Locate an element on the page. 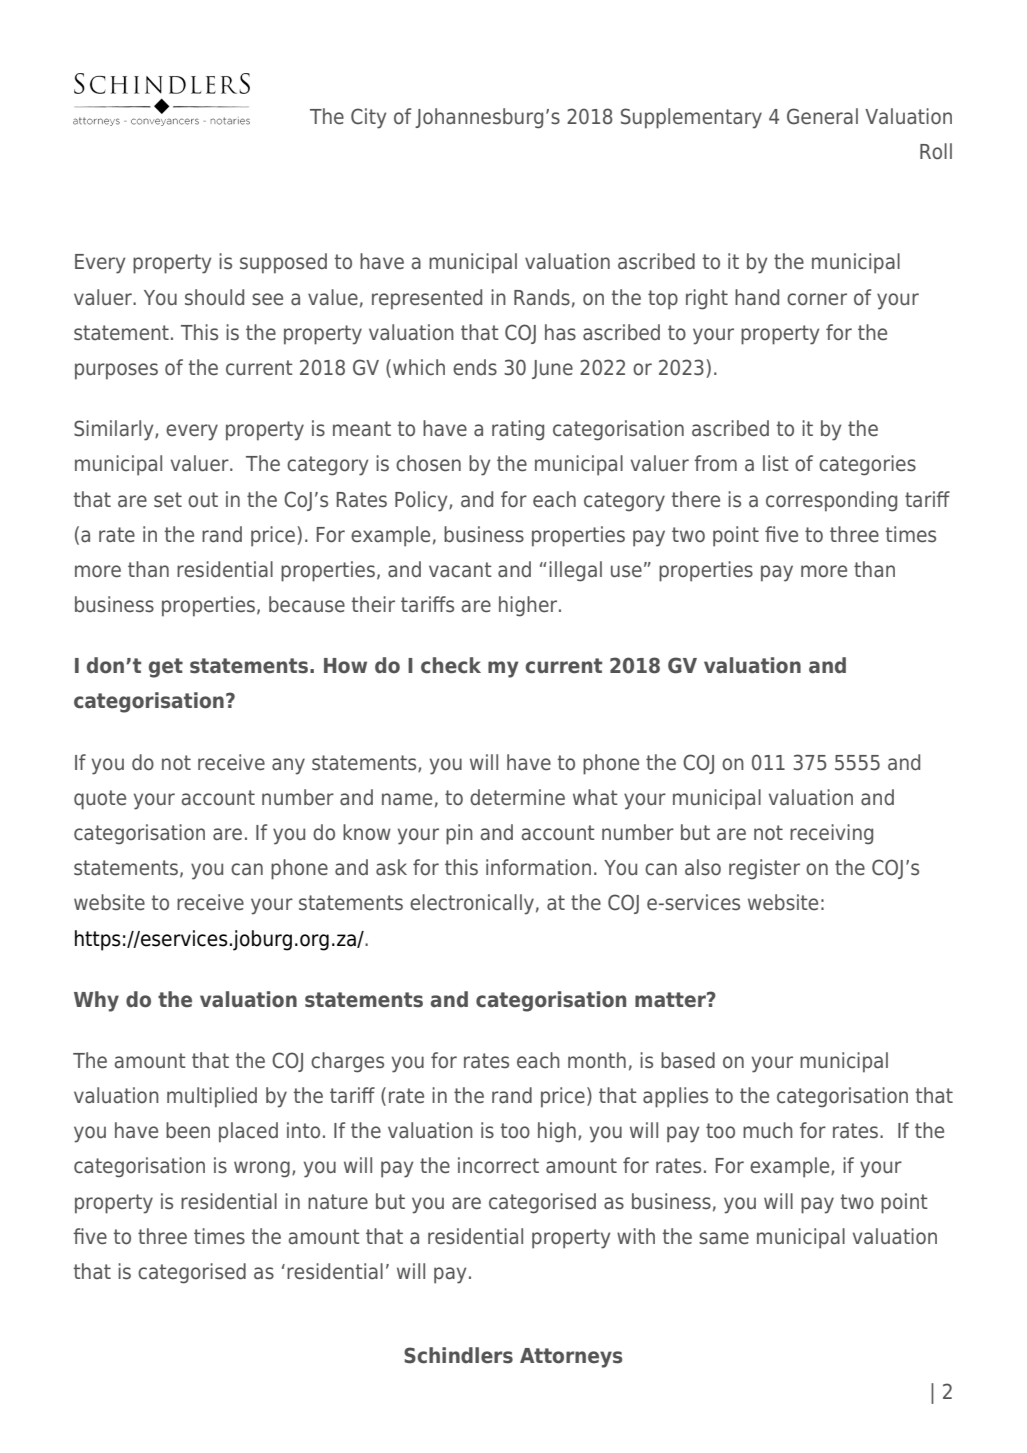 Image resolution: width=1027 pixels, height=1453 pixels. month is located at coordinates (597, 1060).
